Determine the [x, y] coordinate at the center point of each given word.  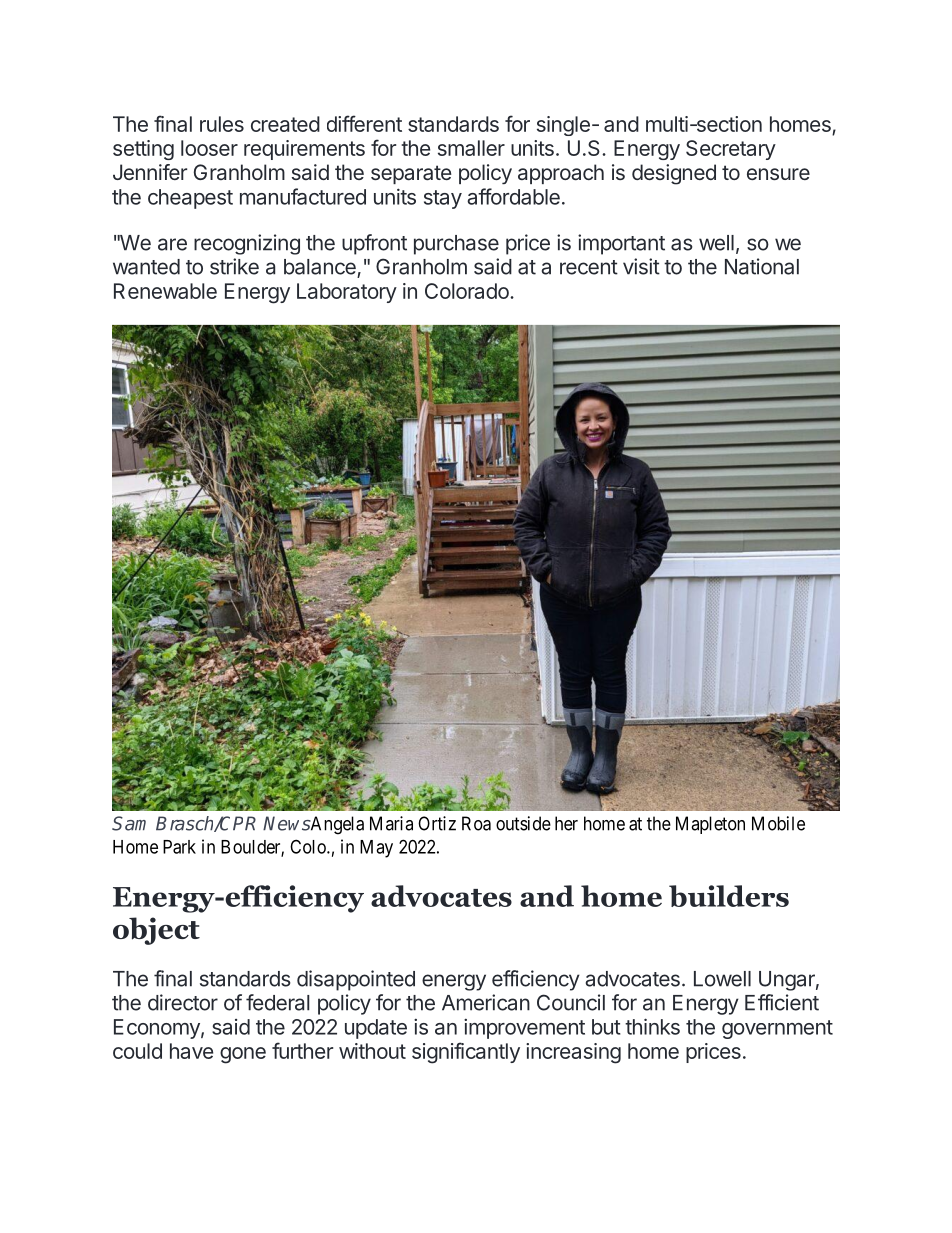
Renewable [165, 291]
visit [641, 266]
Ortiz [437, 823]
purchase [456, 245]
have [191, 1051]
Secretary [731, 150]
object [156, 931]
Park [179, 847]
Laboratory [347, 293]
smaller [471, 148]
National [762, 266]
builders [729, 896]
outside [523, 823]
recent [589, 267]
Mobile [778, 823]
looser [209, 148]
